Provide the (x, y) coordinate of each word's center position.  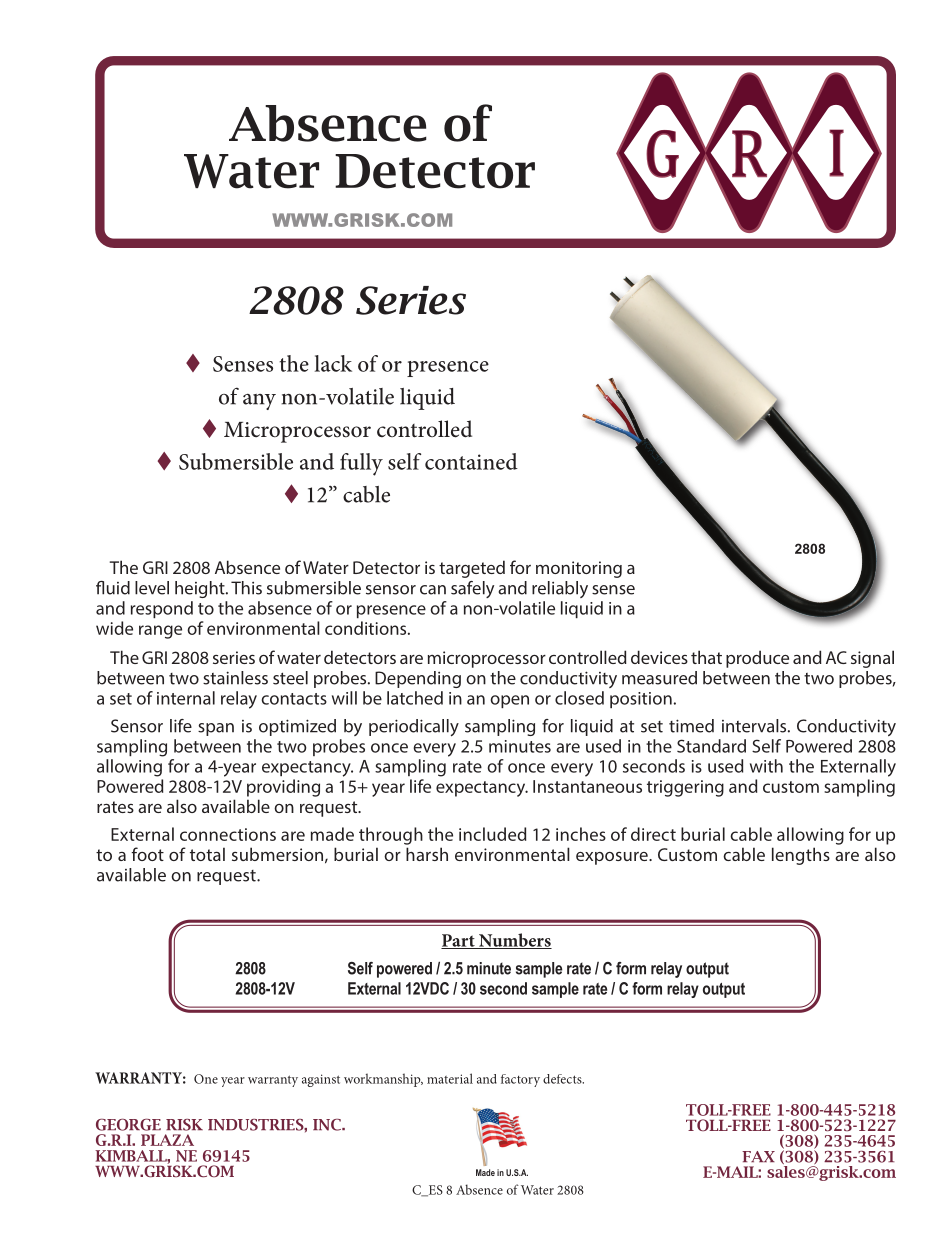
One (206, 1079)
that (706, 657)
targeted (472, 569)
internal (186, 698)
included (492, 834)
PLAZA (167, 1140)
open (509, 701)
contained (471, 461)
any (259, 402)
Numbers (514, 941)
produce (757, 659)
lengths (801, 856)
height (201, 589)
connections (228, 834)
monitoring (579, 569)
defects (563, 1079)
